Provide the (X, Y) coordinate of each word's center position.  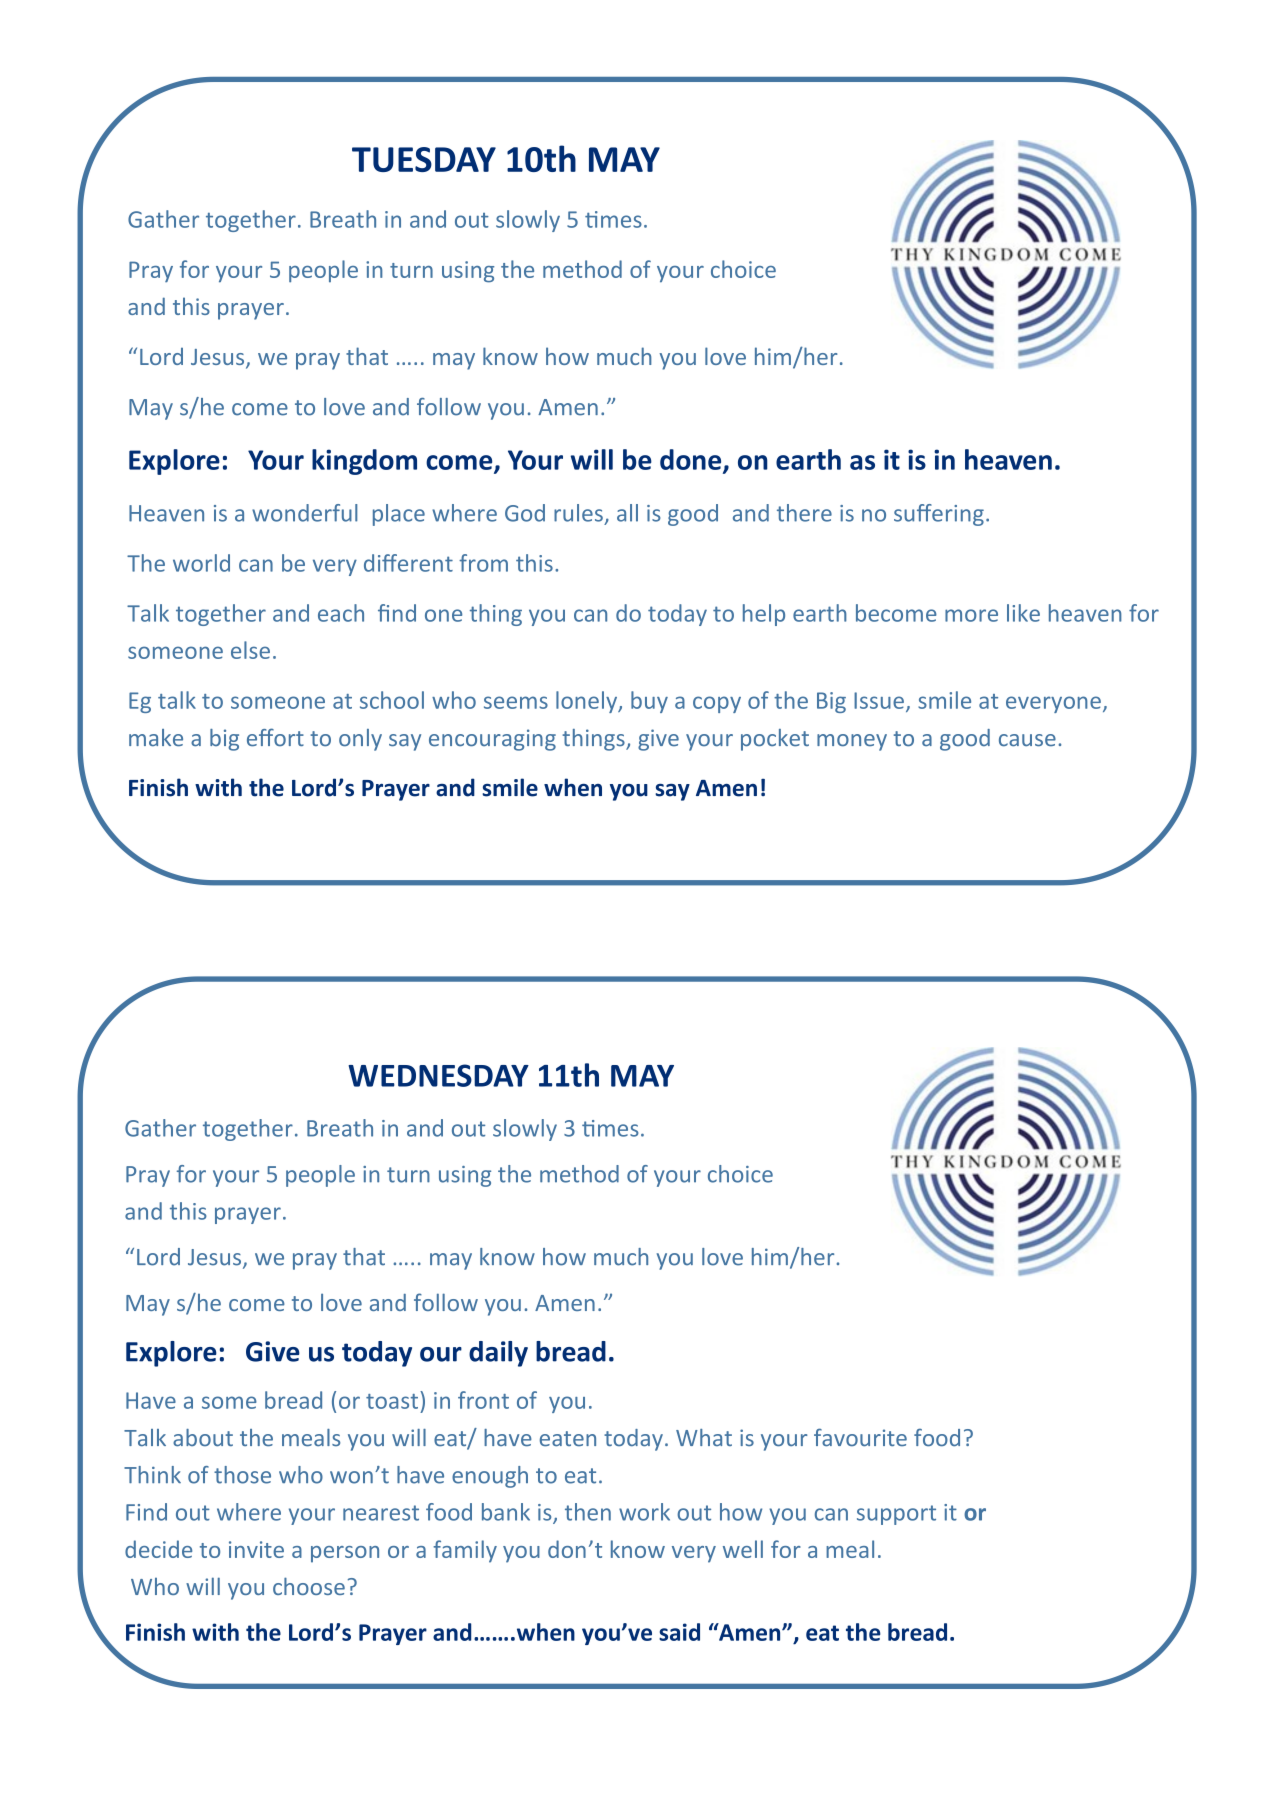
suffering (939, 515)
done (692, 460)
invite (256, 1549)
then (588, 1512)
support (896, 1515)
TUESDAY (424, 159)
